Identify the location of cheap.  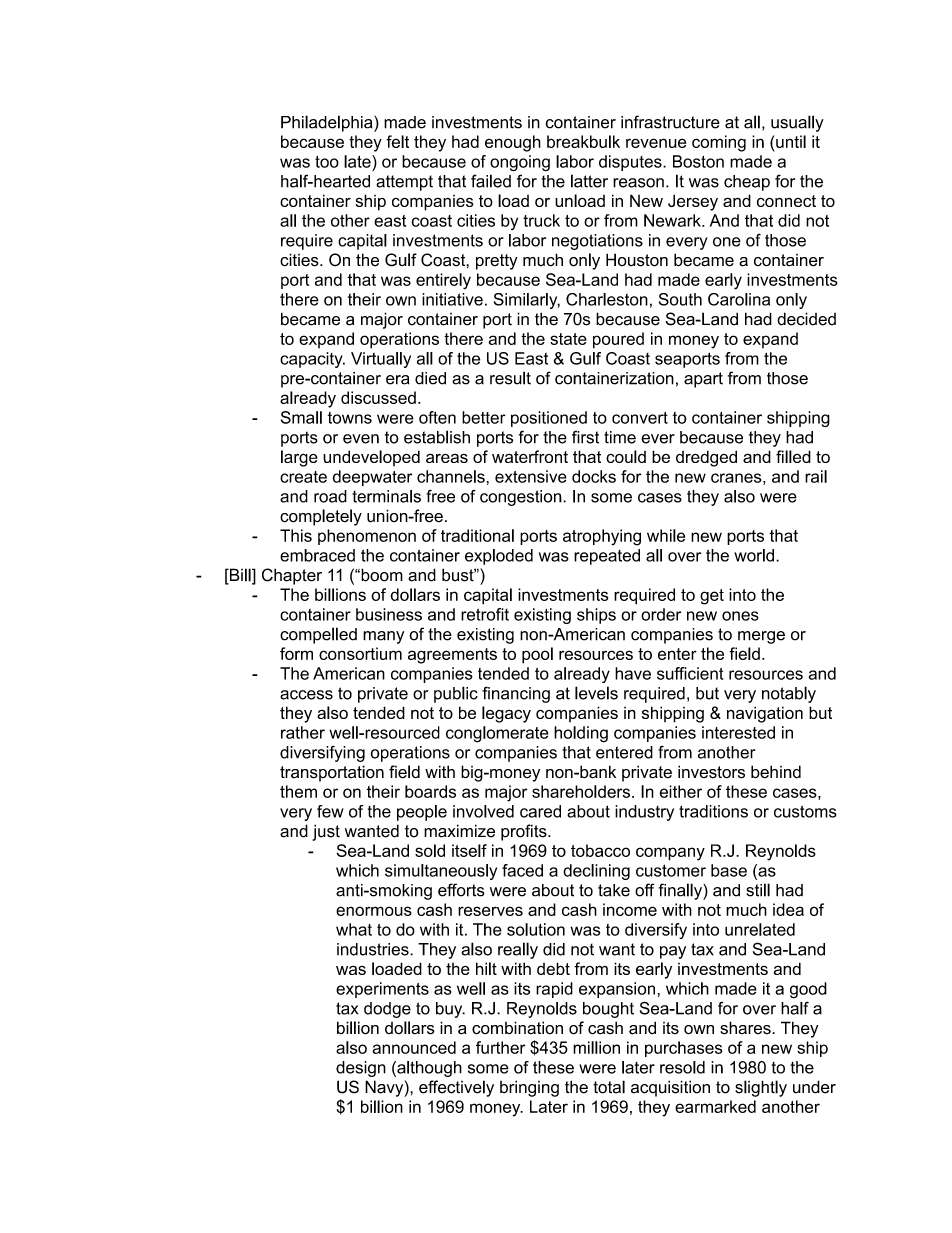
(747, 183).
